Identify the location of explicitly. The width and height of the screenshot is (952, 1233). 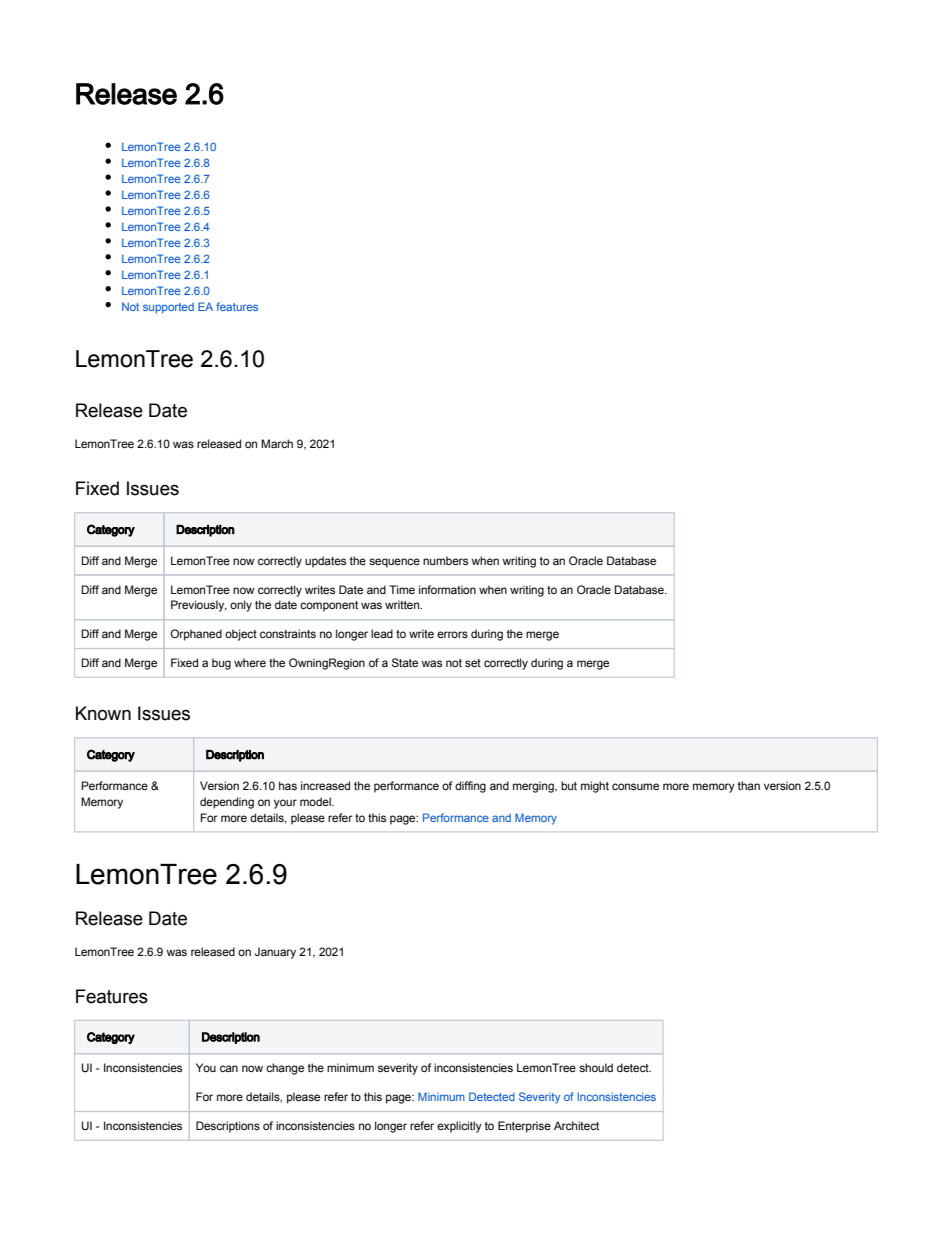
(459, 1127).
